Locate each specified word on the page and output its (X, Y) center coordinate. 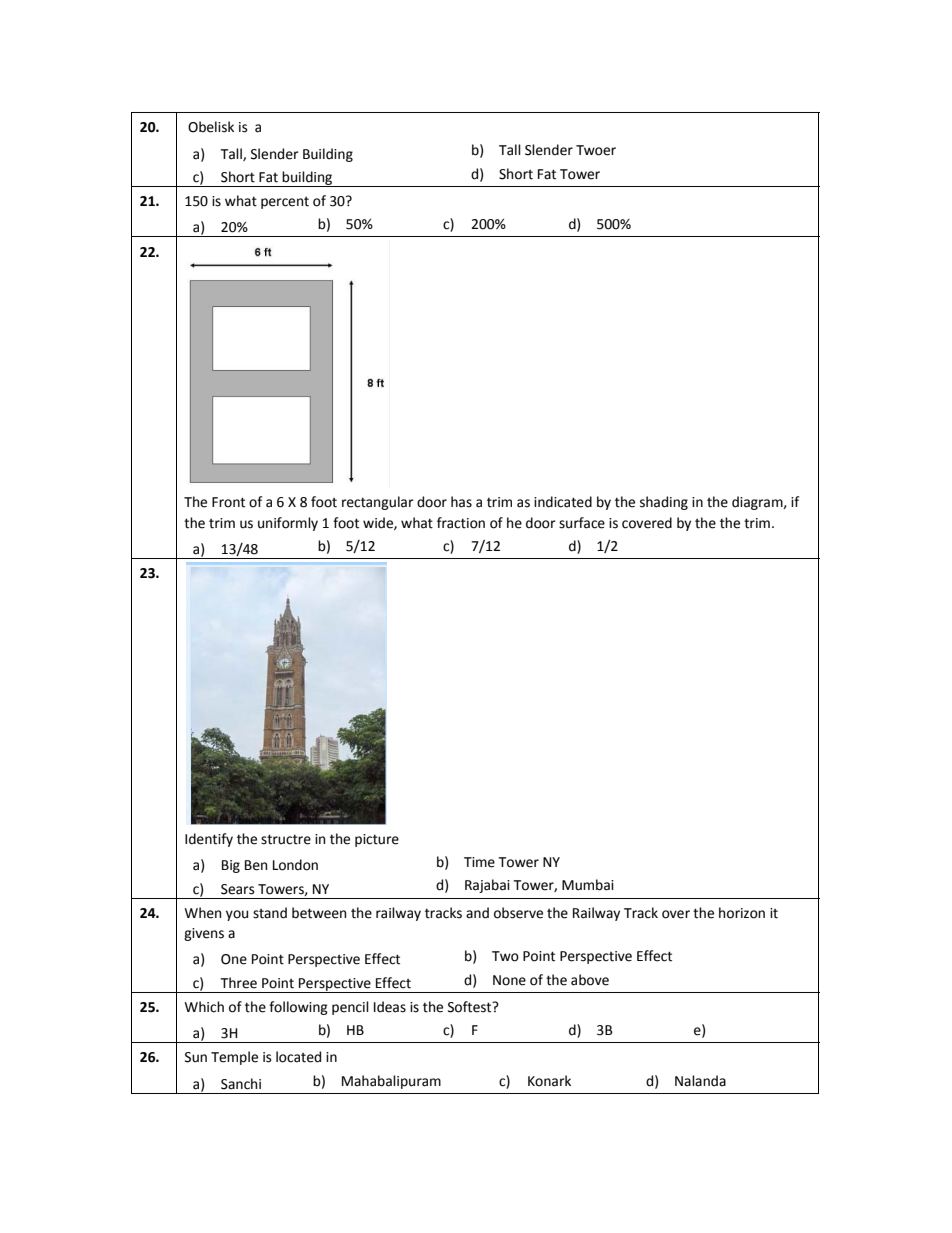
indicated (563, 502)
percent (285, 203)
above (590, 980)
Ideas (390, 1007)
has (461, 502)
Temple (234, 1058)
